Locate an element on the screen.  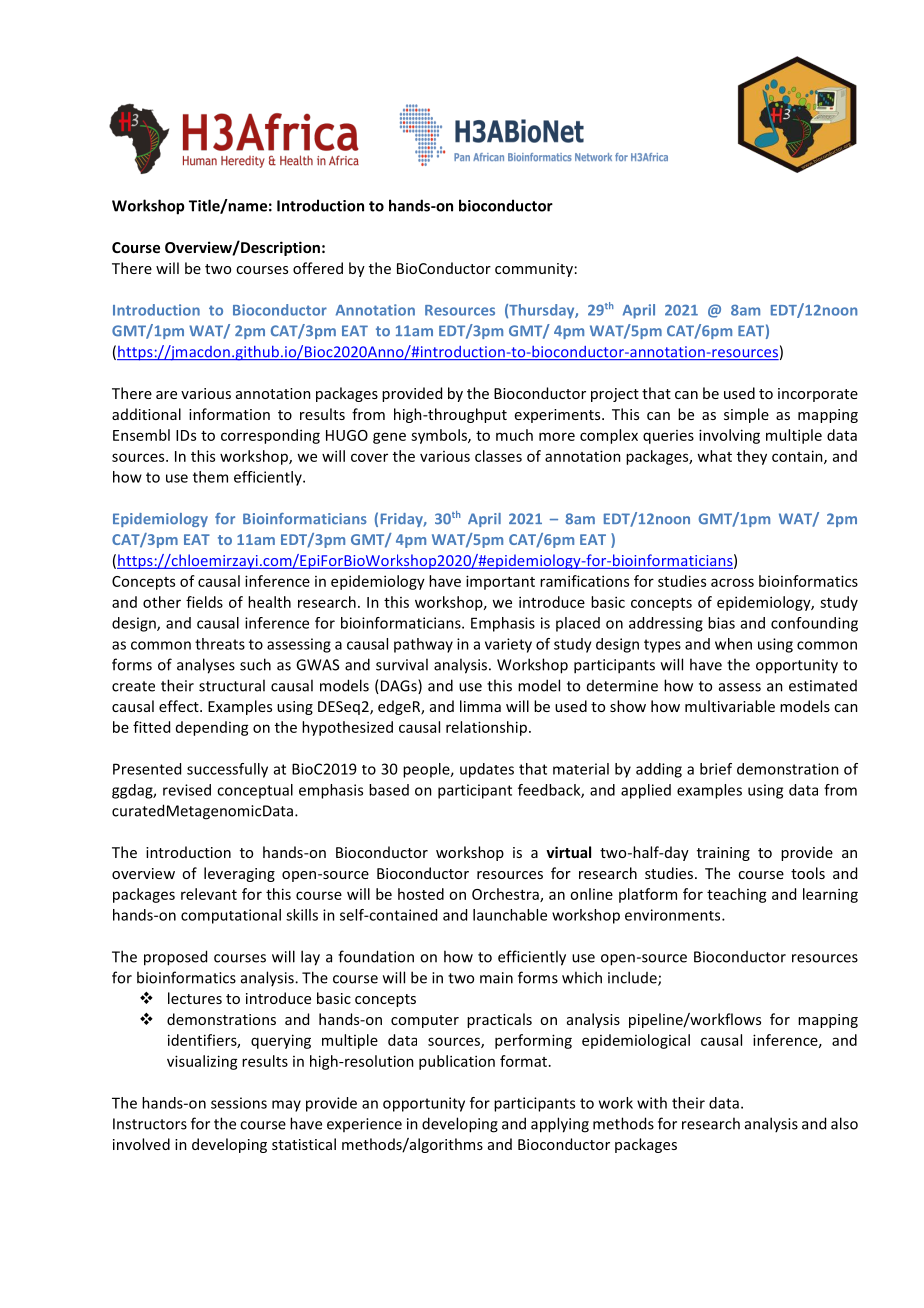
fields is located at coordinates (204, 602).
